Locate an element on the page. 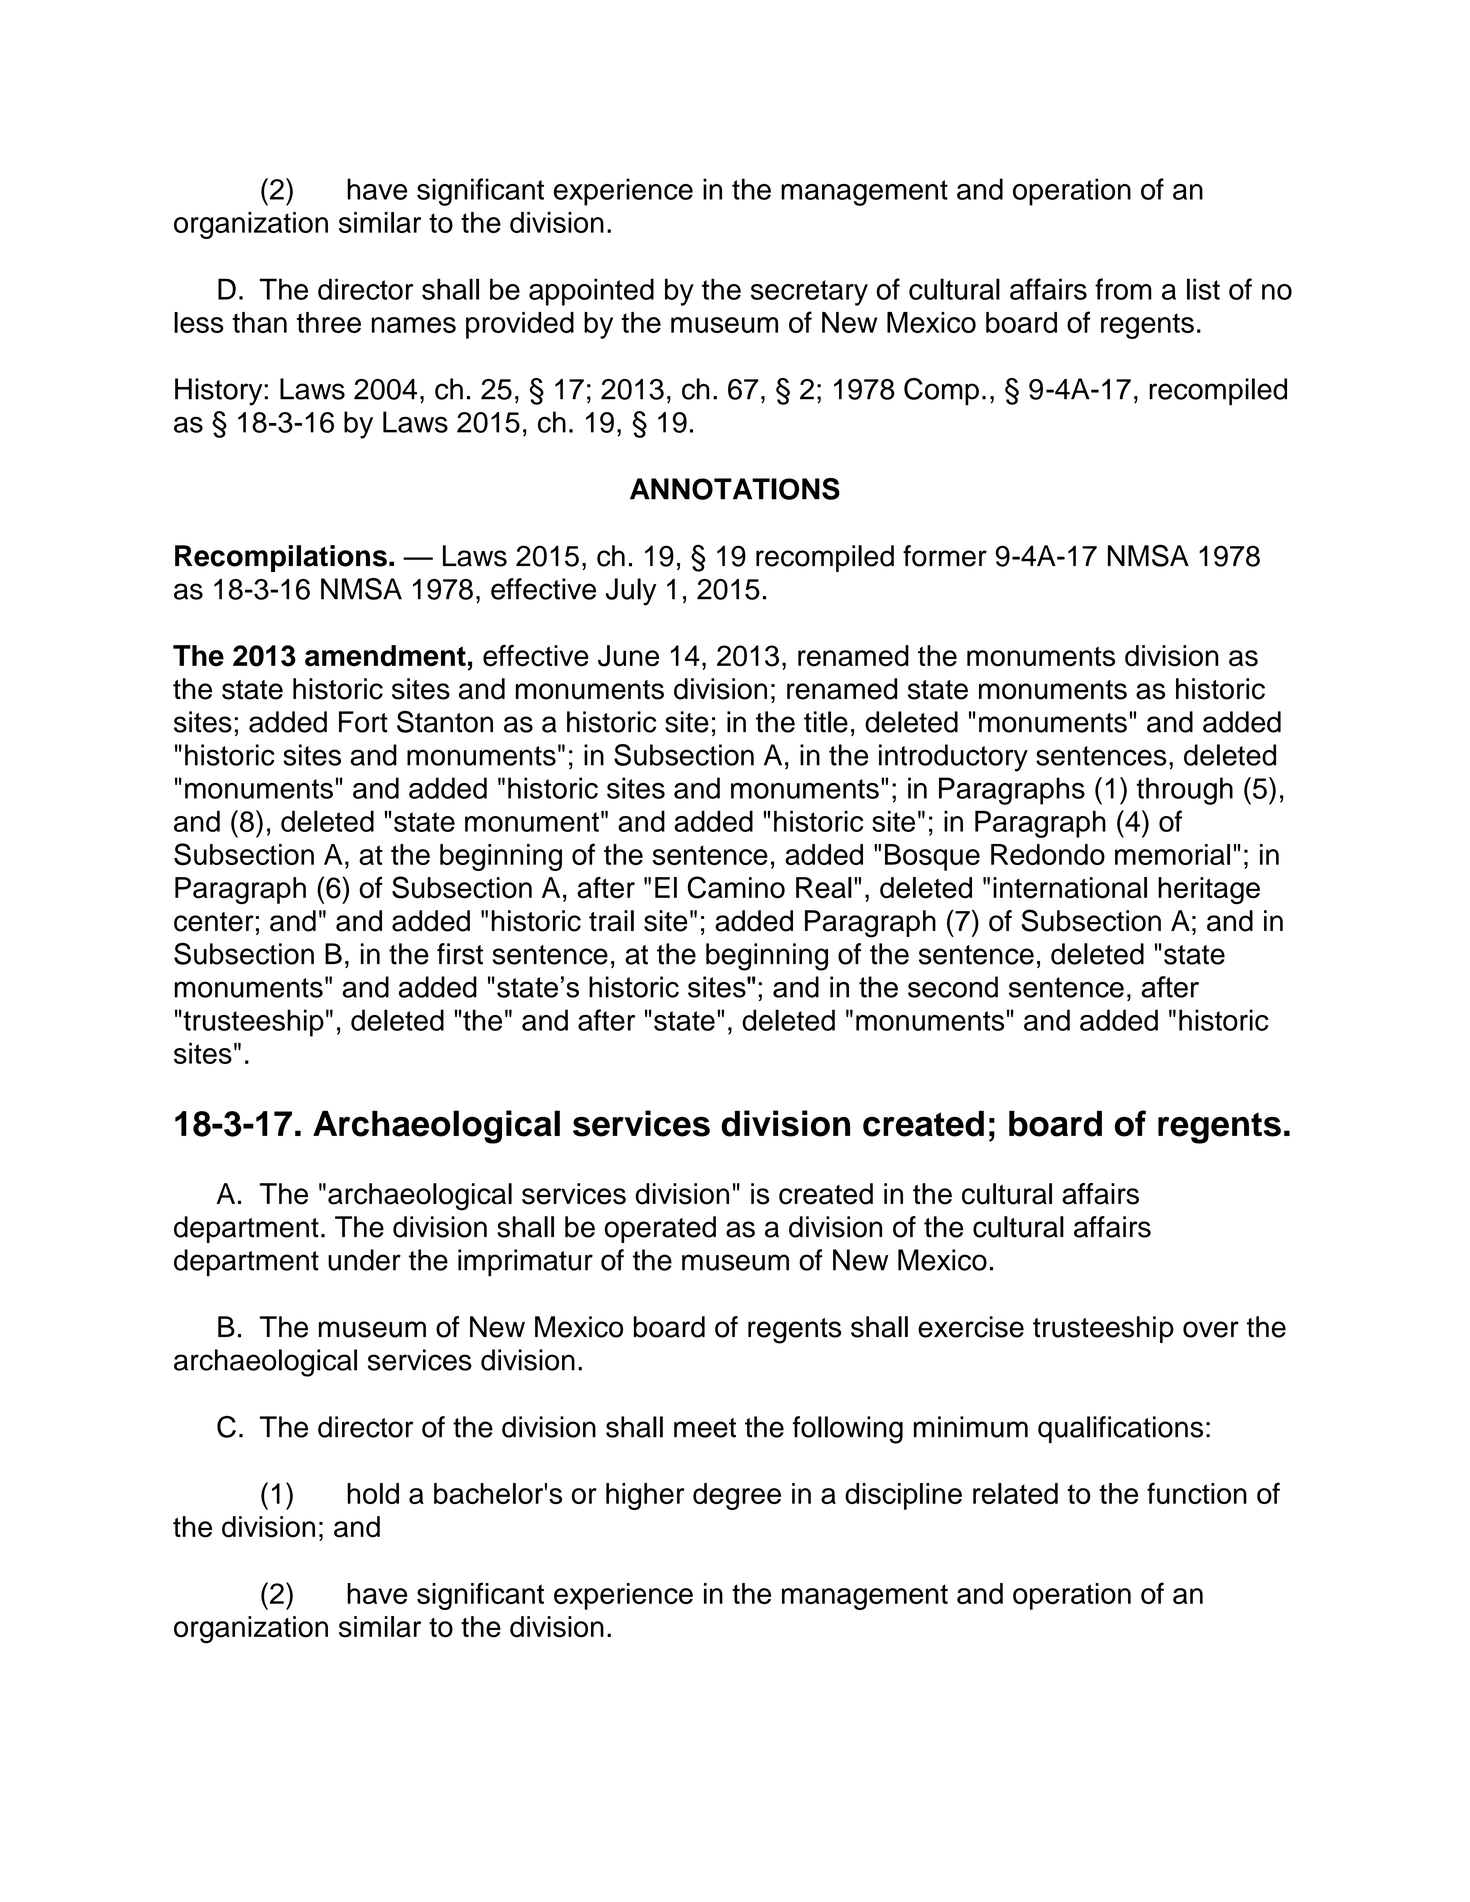 This page has height=1902, width=1470. from is located at coordinates (1123, 289).
